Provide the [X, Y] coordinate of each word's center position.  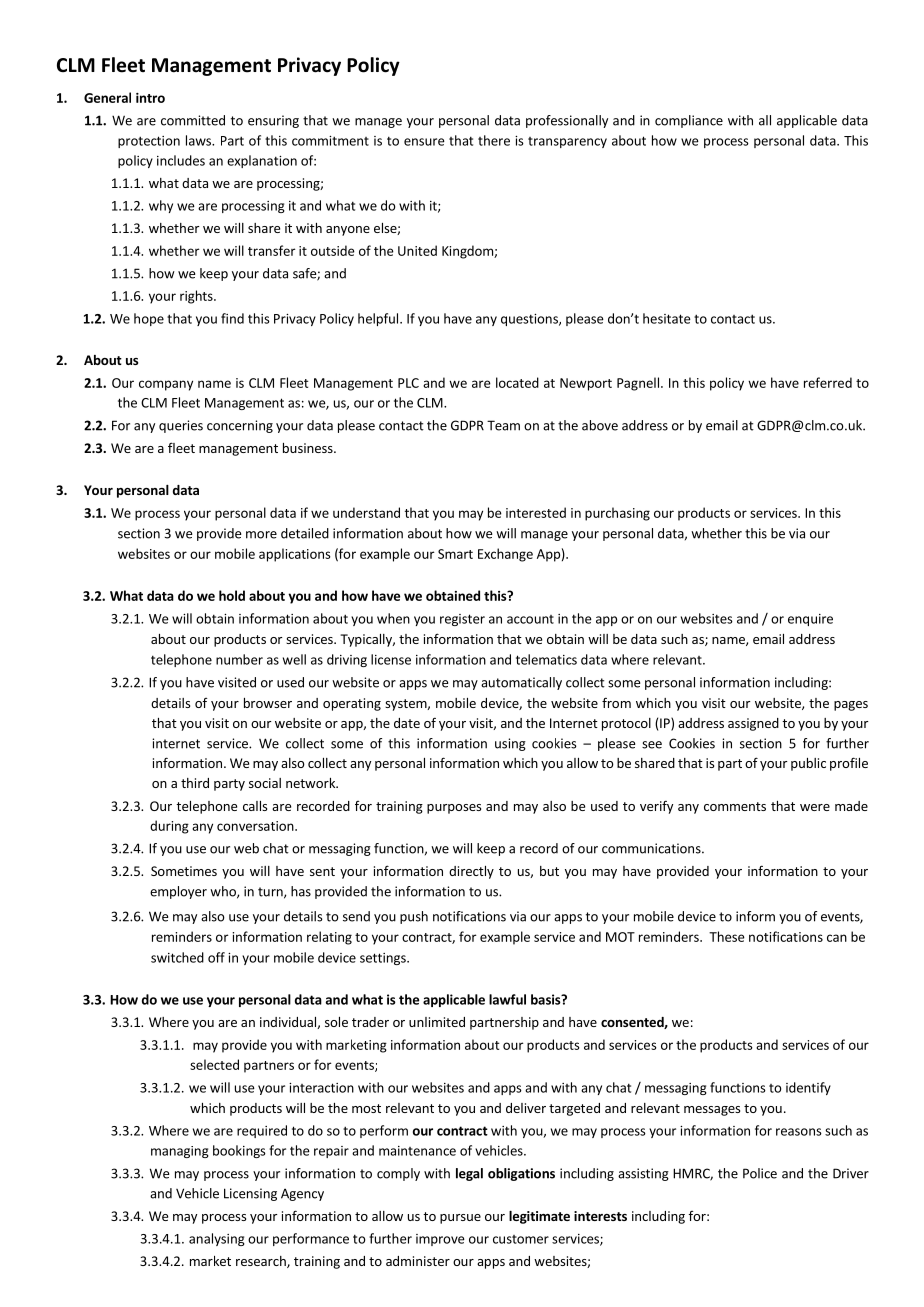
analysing [217, 1239]
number [239, 659]
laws [199, 140]
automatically [521, 683]
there [494, 140]
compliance [689, 121]
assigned [753, 724]
